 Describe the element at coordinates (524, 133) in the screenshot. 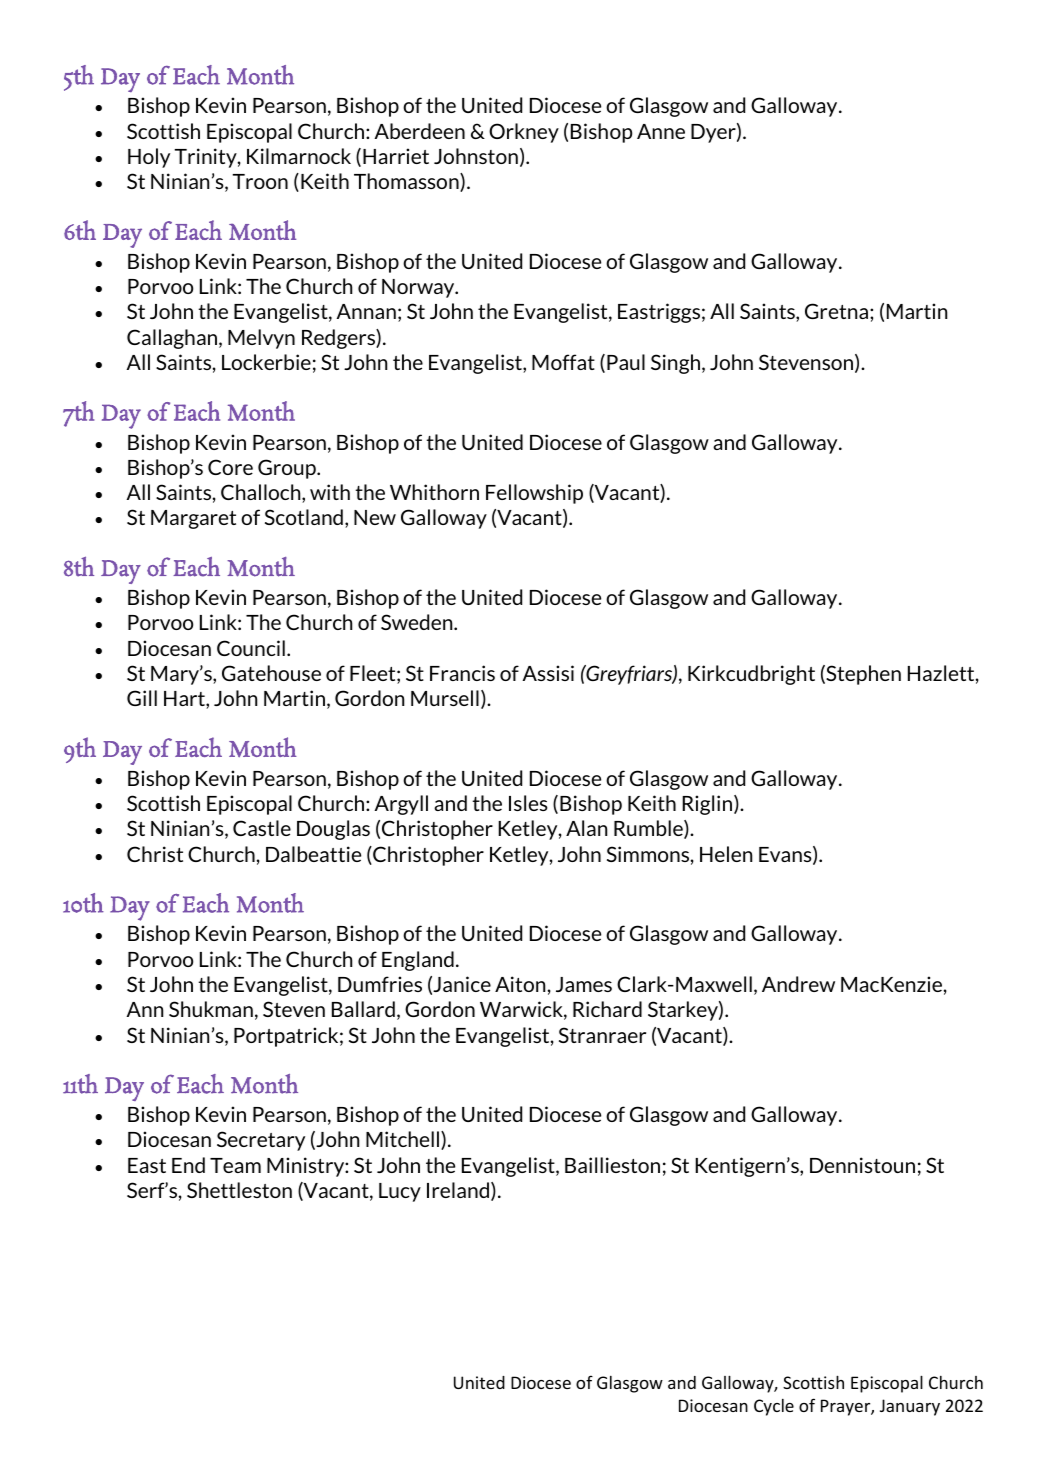

I see `Orkney` at that location.
